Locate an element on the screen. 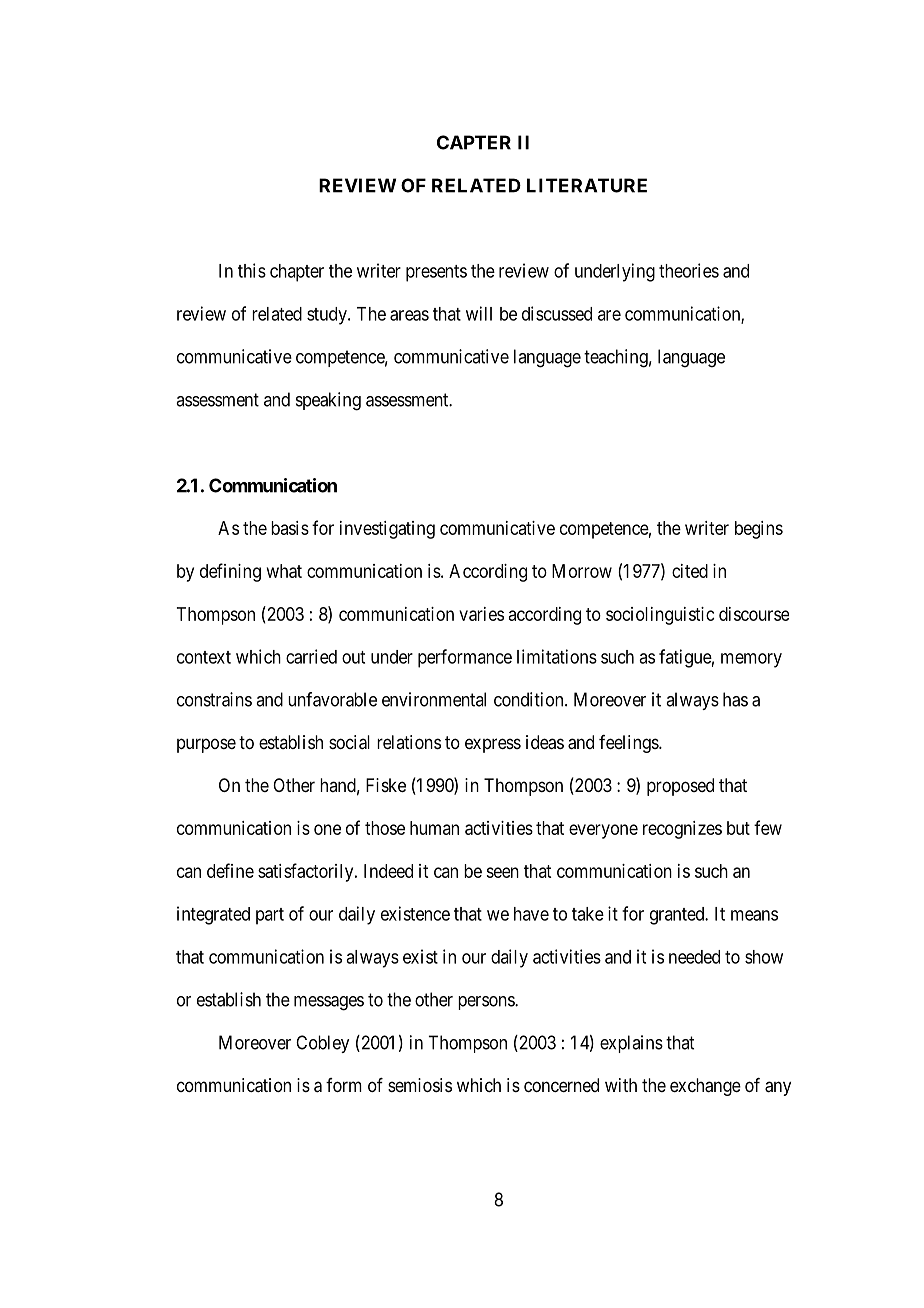  presents is located at coordinates (436, 273).
